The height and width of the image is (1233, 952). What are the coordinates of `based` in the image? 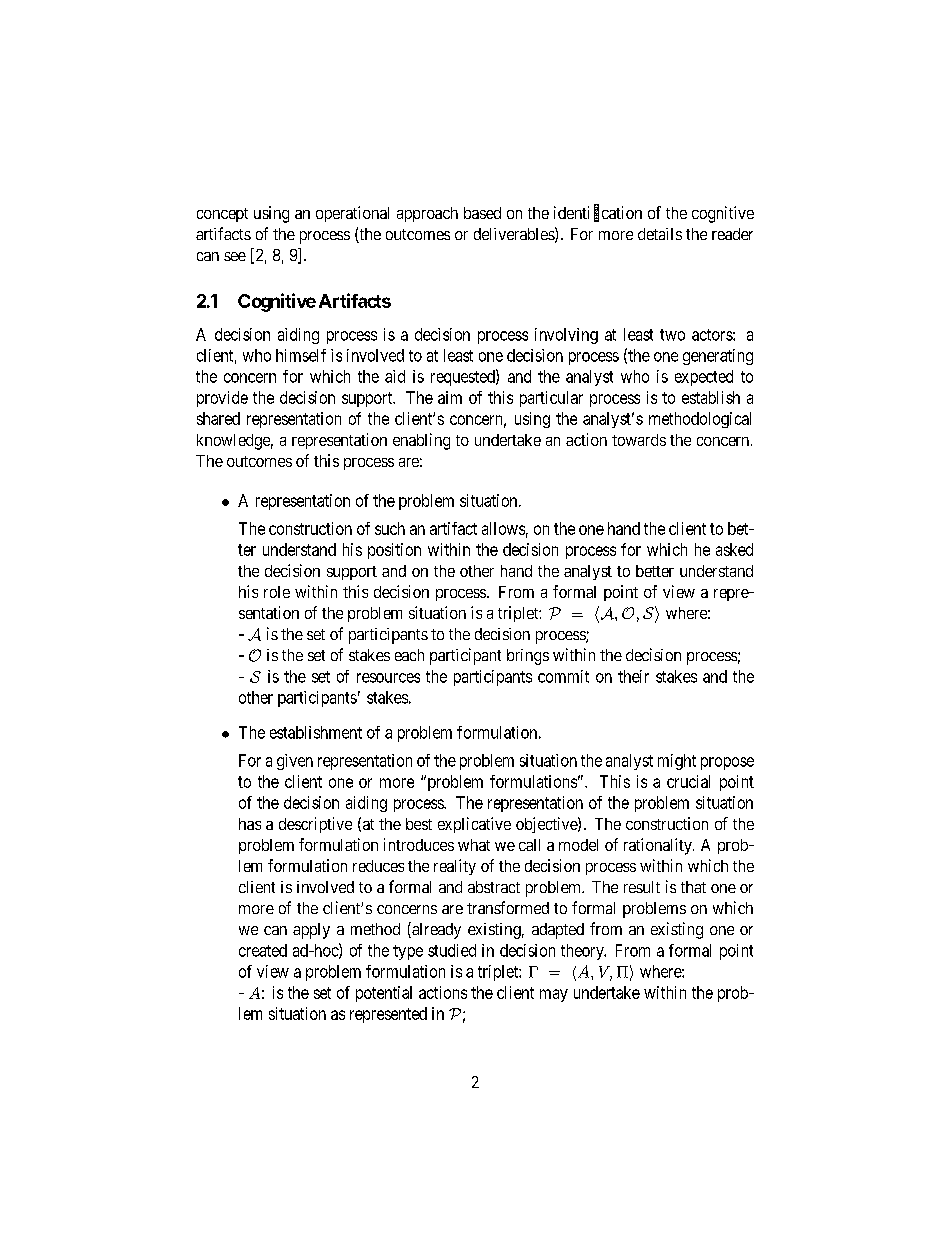 It's located at (482, 213).
